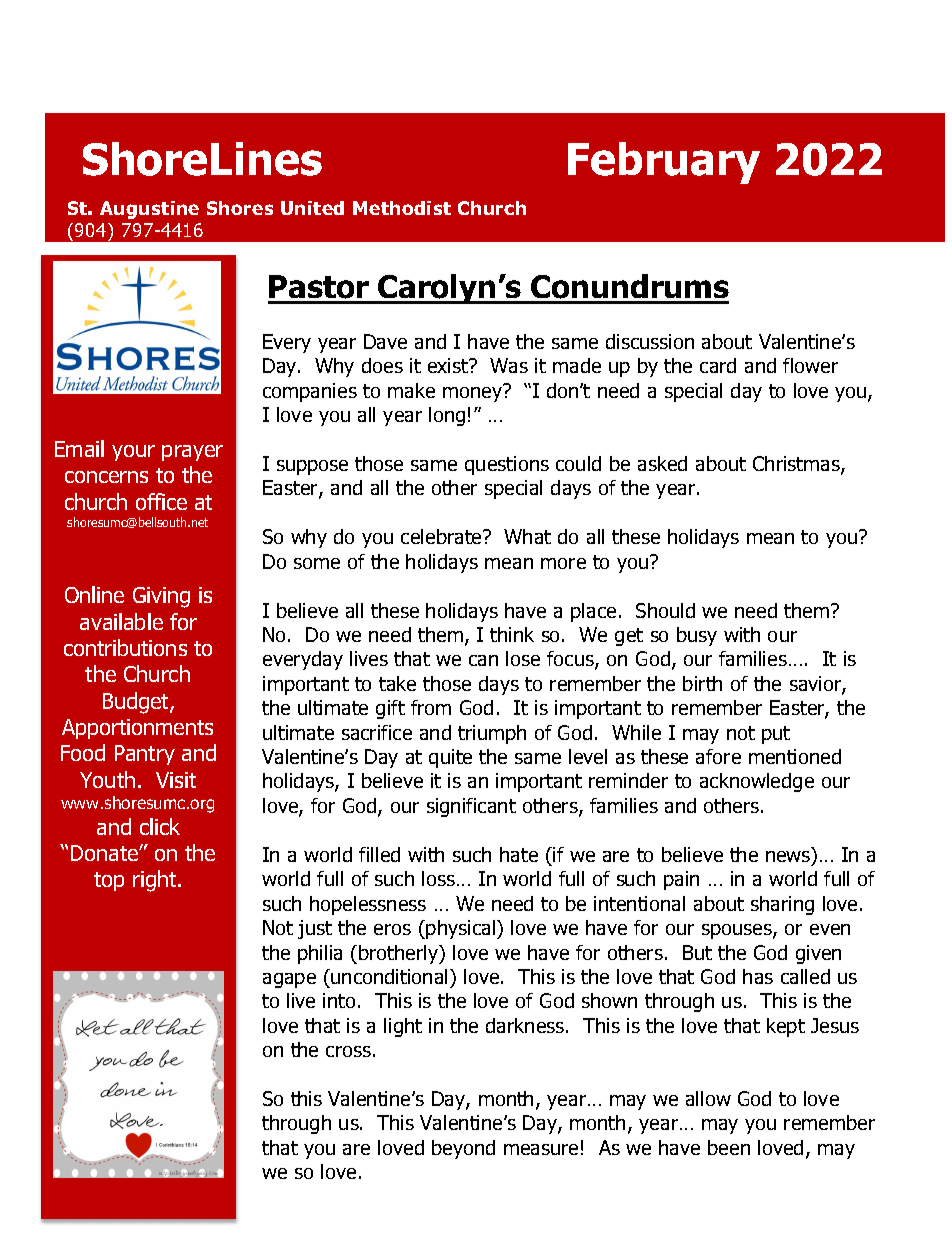  What do you see at coordinates (289, 980) in the screenshot?
I see `agape` at bounding box center [289, 980].
